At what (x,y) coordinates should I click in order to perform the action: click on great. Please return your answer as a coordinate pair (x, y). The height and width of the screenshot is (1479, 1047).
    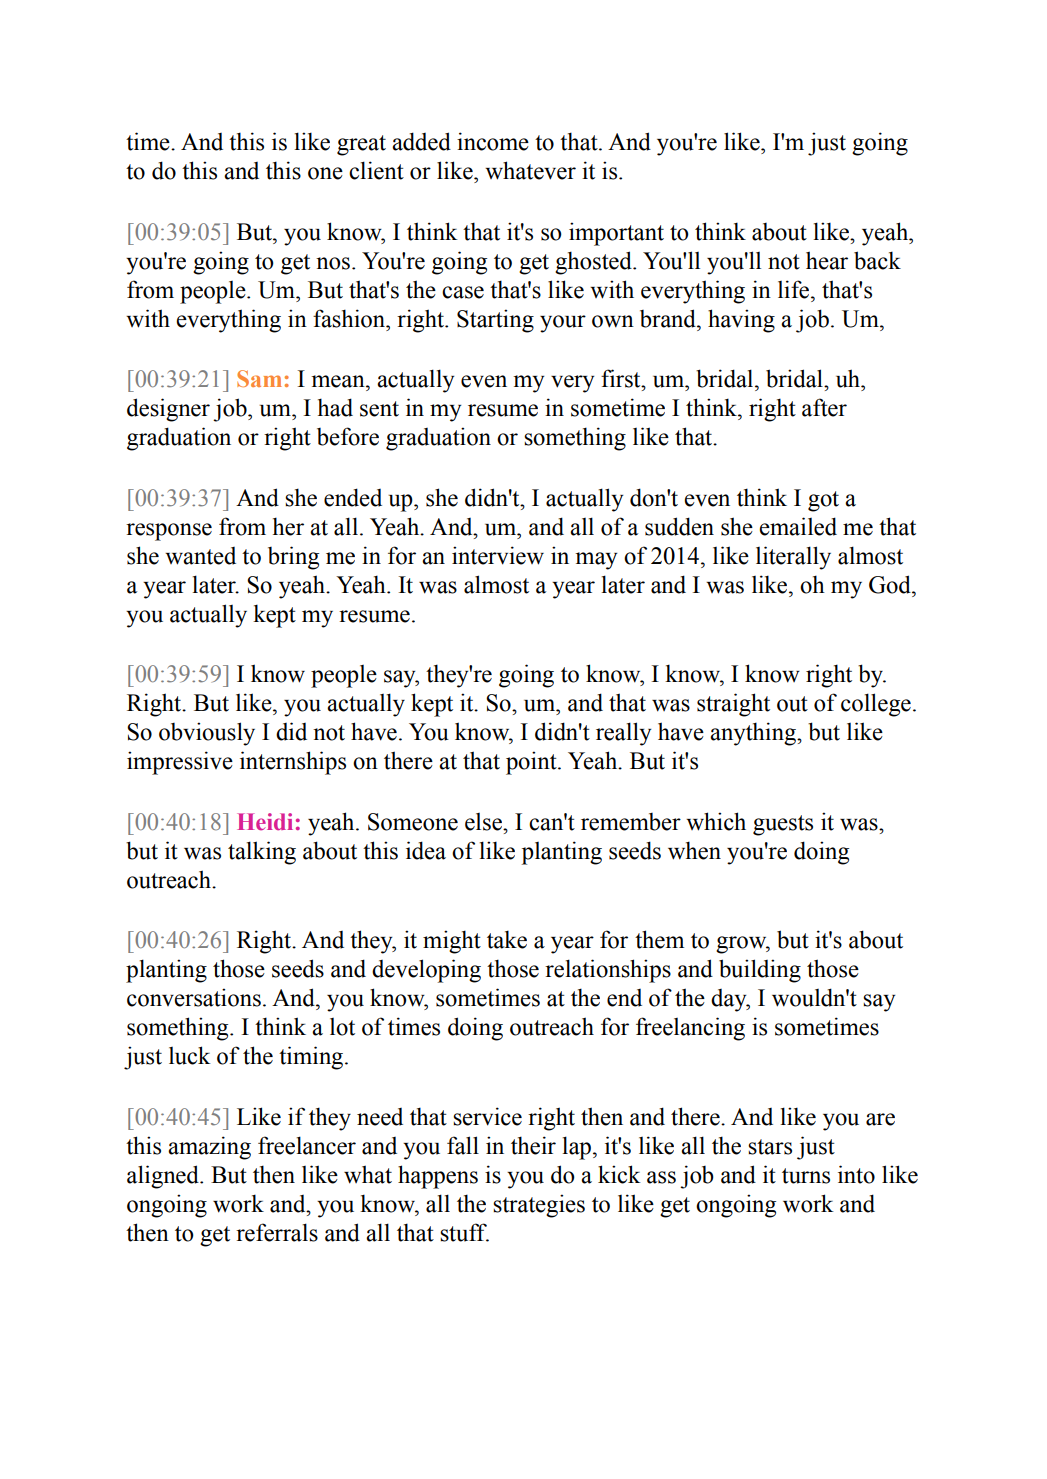
    Looking at the image, I should click on (361, 145).
